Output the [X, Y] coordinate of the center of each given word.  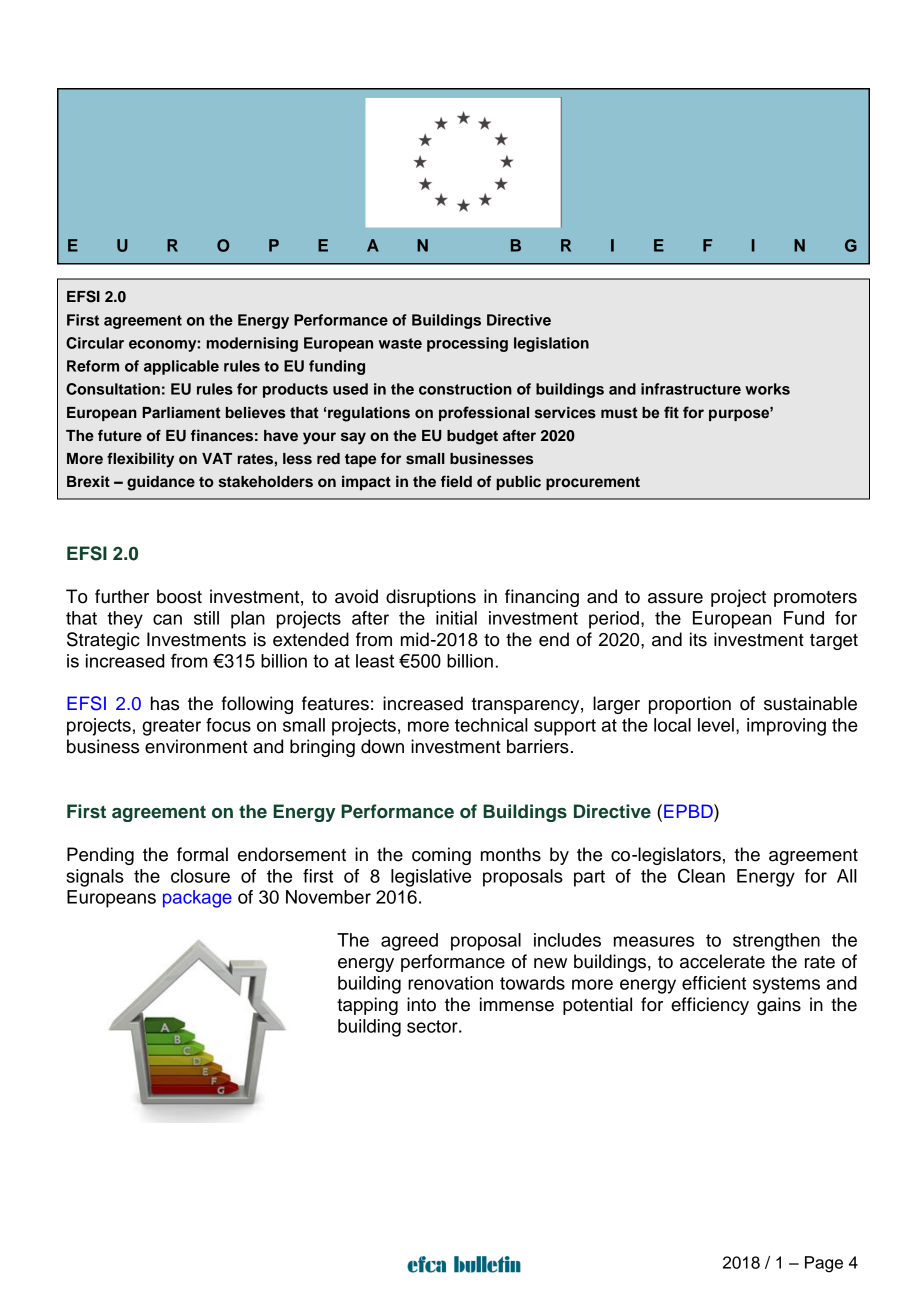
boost [179, 596]
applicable [181, 367]
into [421, 1004]
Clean [701, 875]
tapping [367, 1006]
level [716, 725]
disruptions [431, 598]
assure [675, 598]
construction [465, 389]
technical [491, 725]
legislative [431, 878]
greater [171, 727]
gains [779, 1006]
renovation [450, 983]
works [767, 389]
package [197, 899]
